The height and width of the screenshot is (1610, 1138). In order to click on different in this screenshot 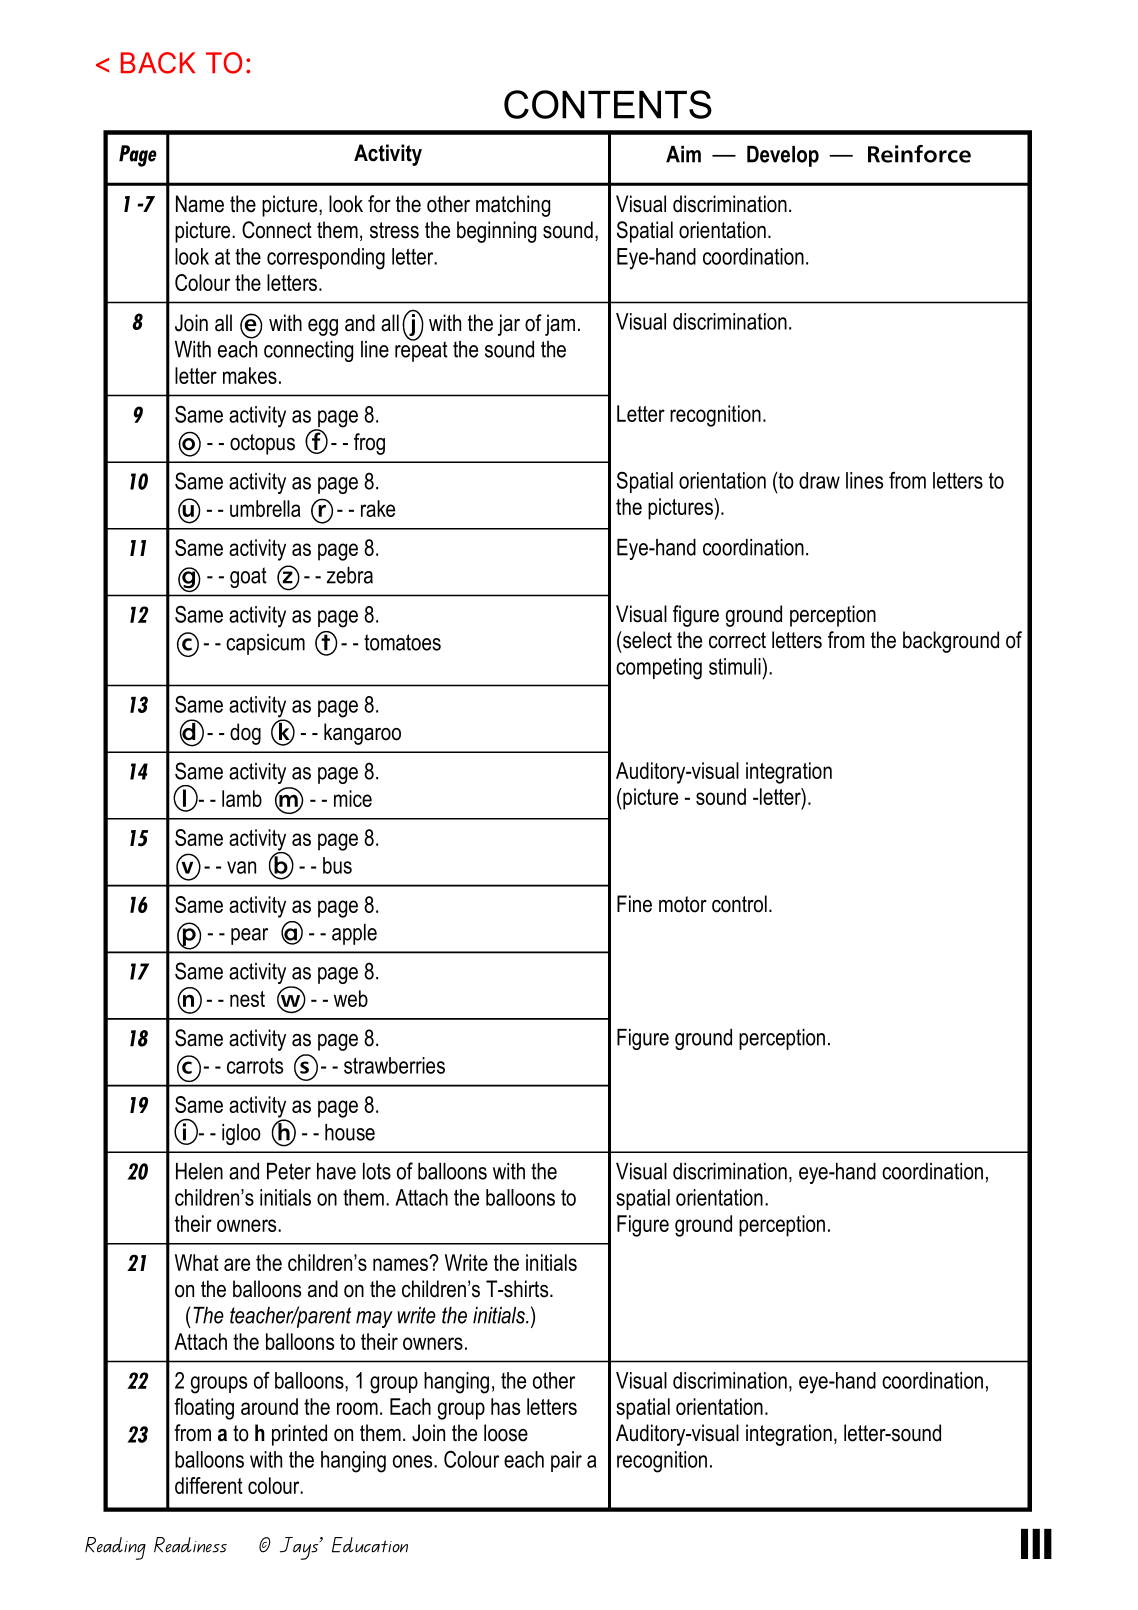, I will do `click(209, 1485)`.
